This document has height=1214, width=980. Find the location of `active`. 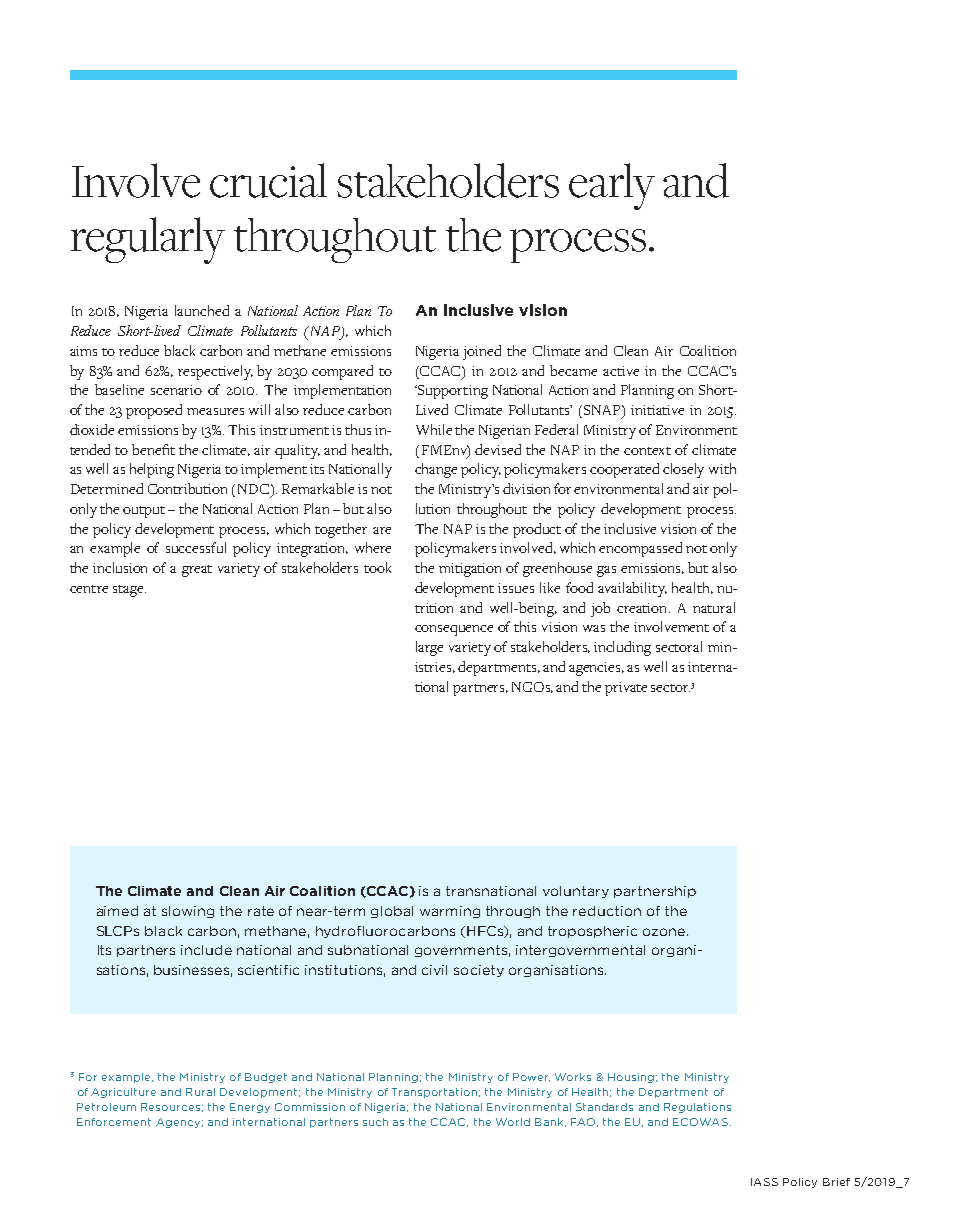

active is located at coordinates (621, 371).
